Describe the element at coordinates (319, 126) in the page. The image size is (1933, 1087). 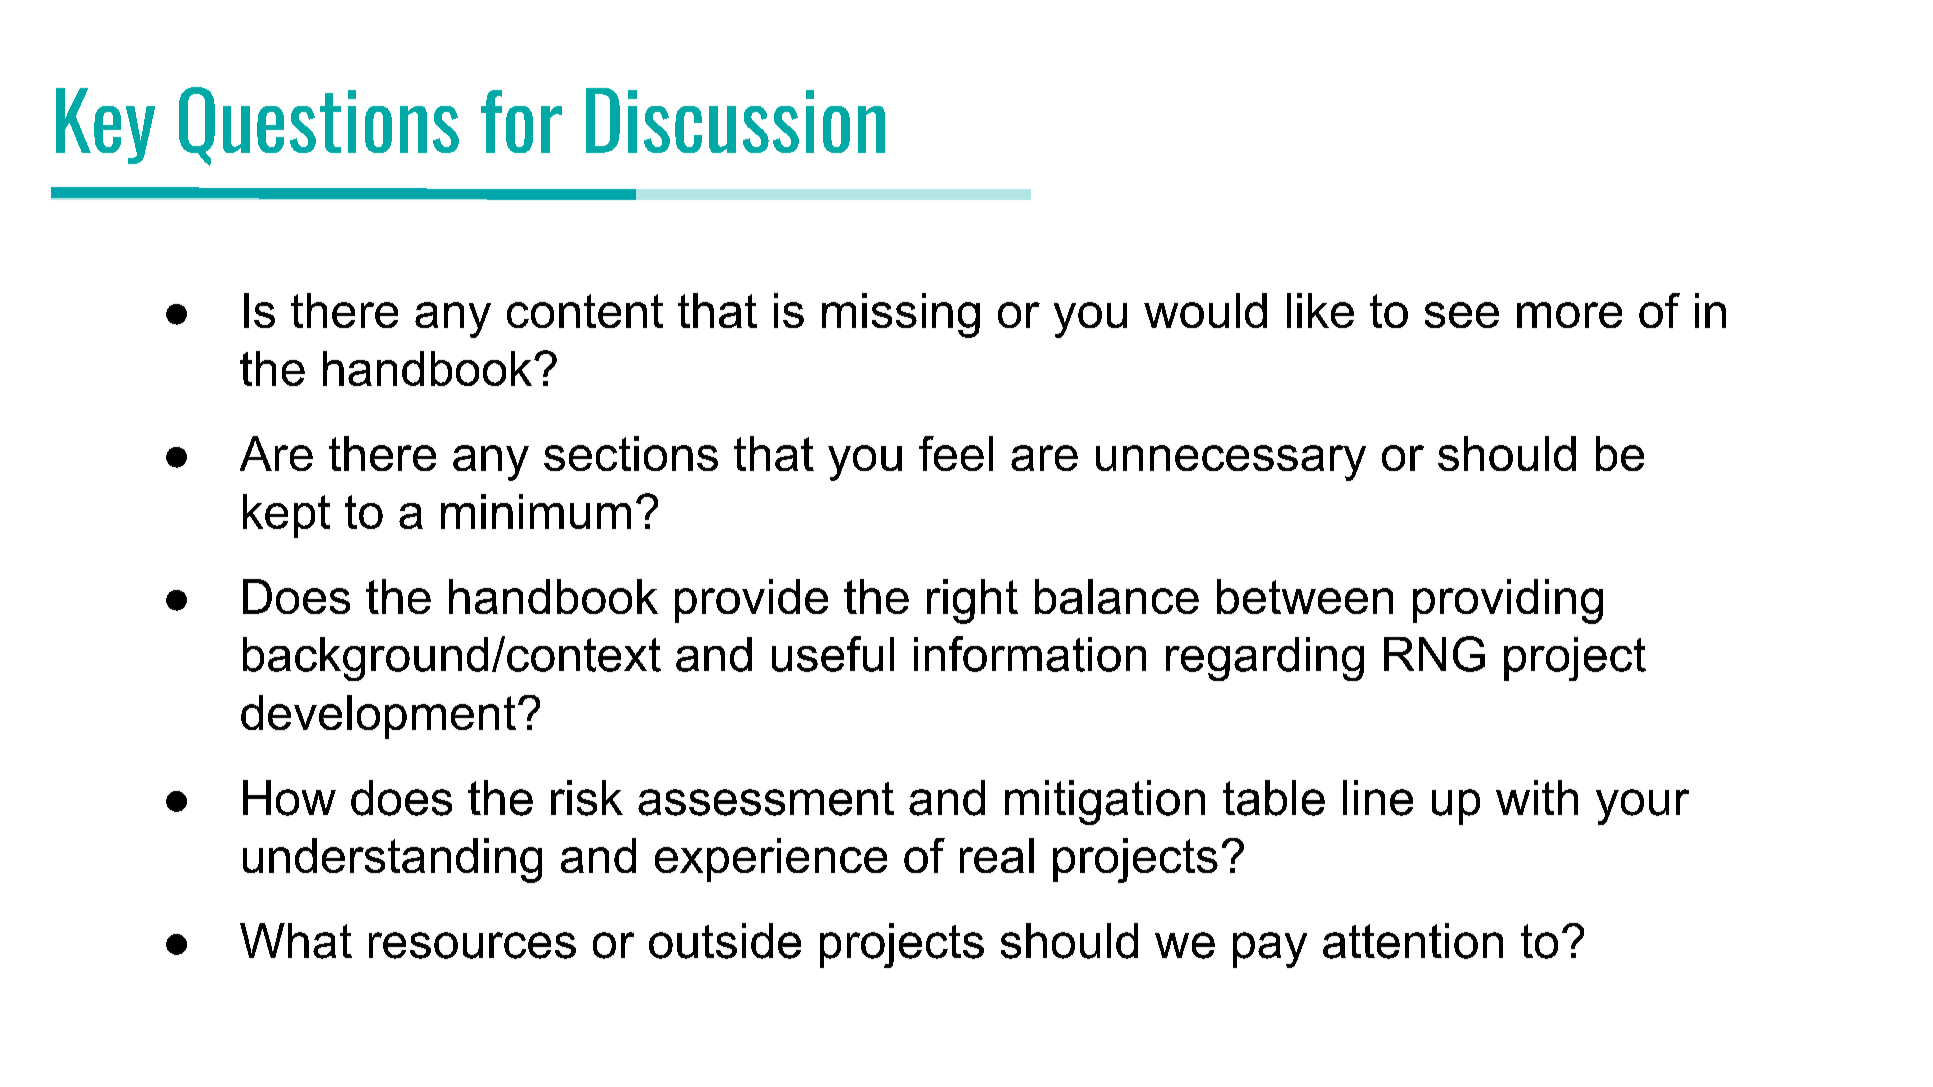
I see `Questions` at that location.
